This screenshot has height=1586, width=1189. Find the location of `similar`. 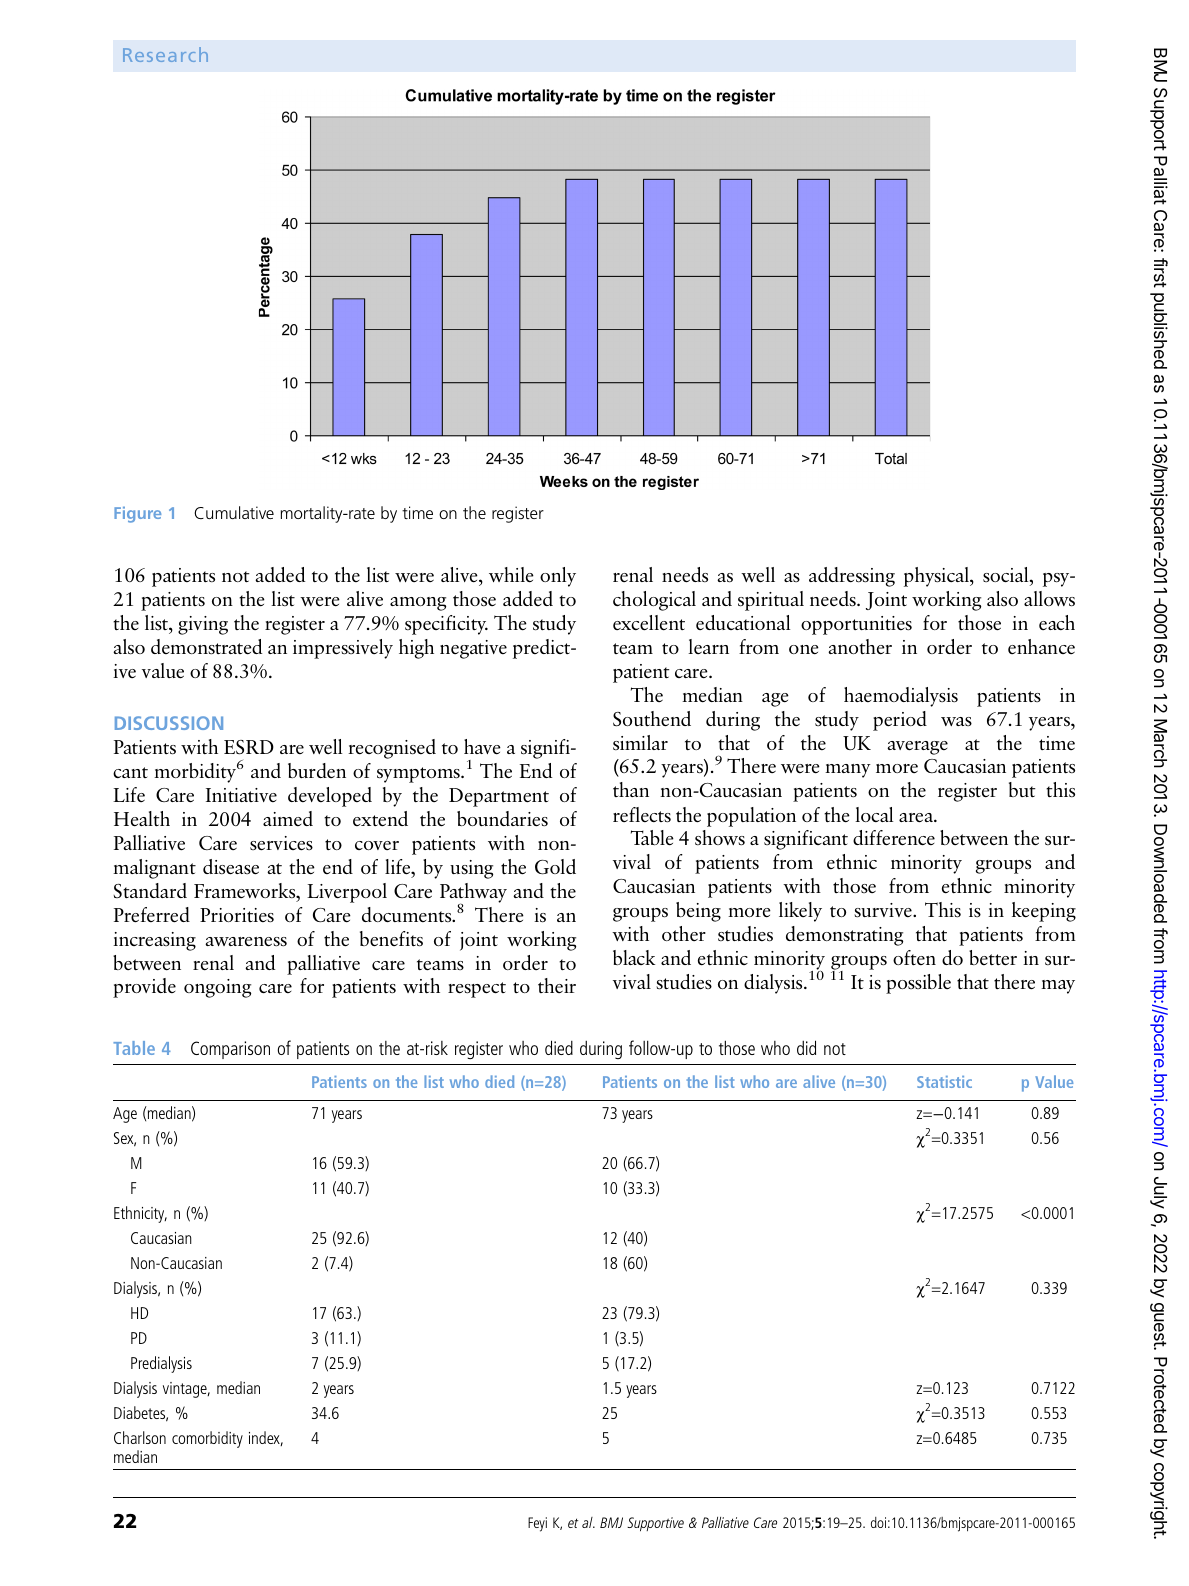

similar is located at coordinates (640, 742).
